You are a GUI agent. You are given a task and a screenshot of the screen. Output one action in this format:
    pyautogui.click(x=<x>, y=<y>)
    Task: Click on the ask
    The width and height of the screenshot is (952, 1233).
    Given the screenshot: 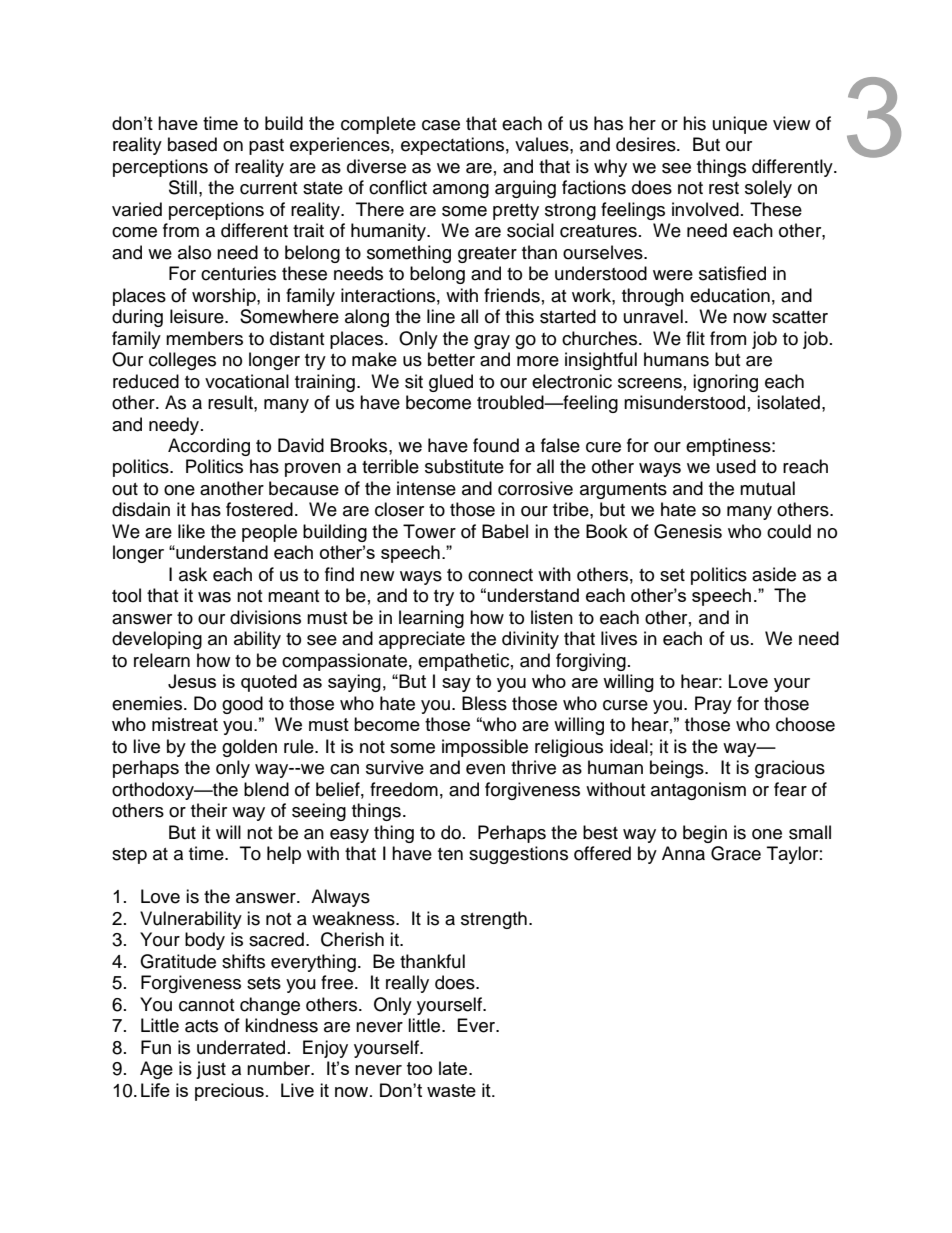 What is the action you would take?
    pyautogui.click(x=193, y=574)
